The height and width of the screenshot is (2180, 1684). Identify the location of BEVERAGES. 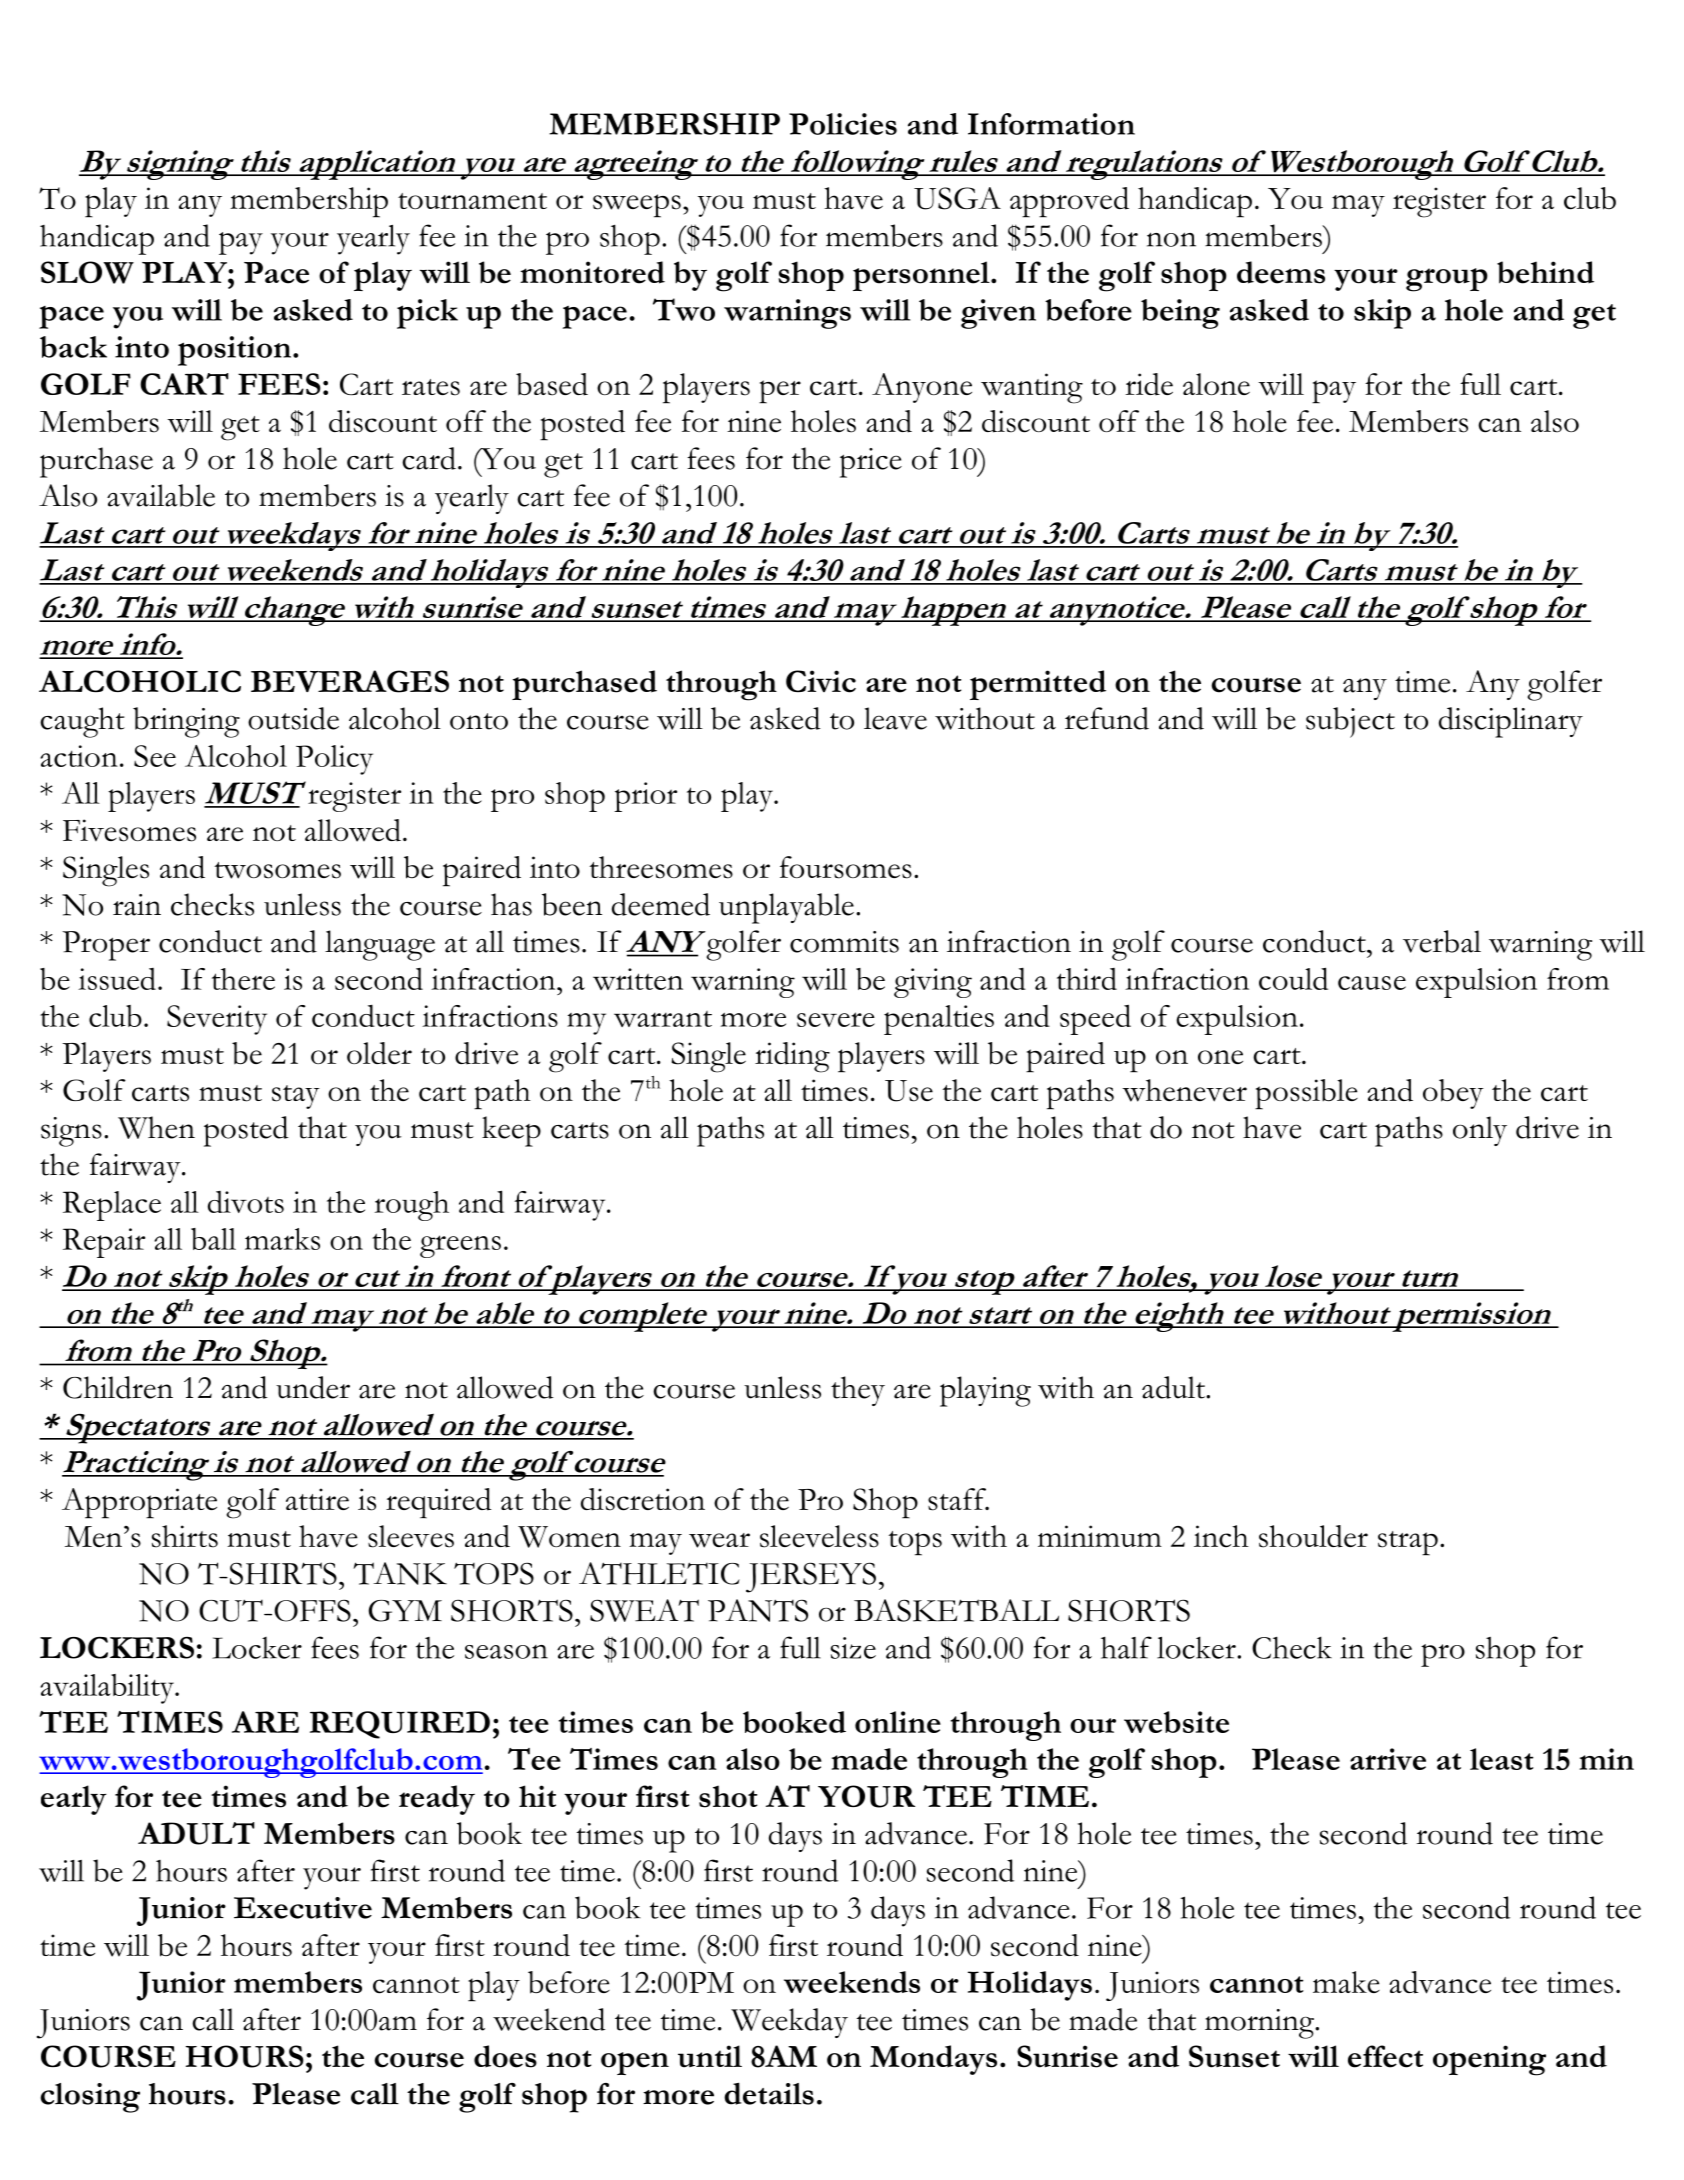
(350, 681).
